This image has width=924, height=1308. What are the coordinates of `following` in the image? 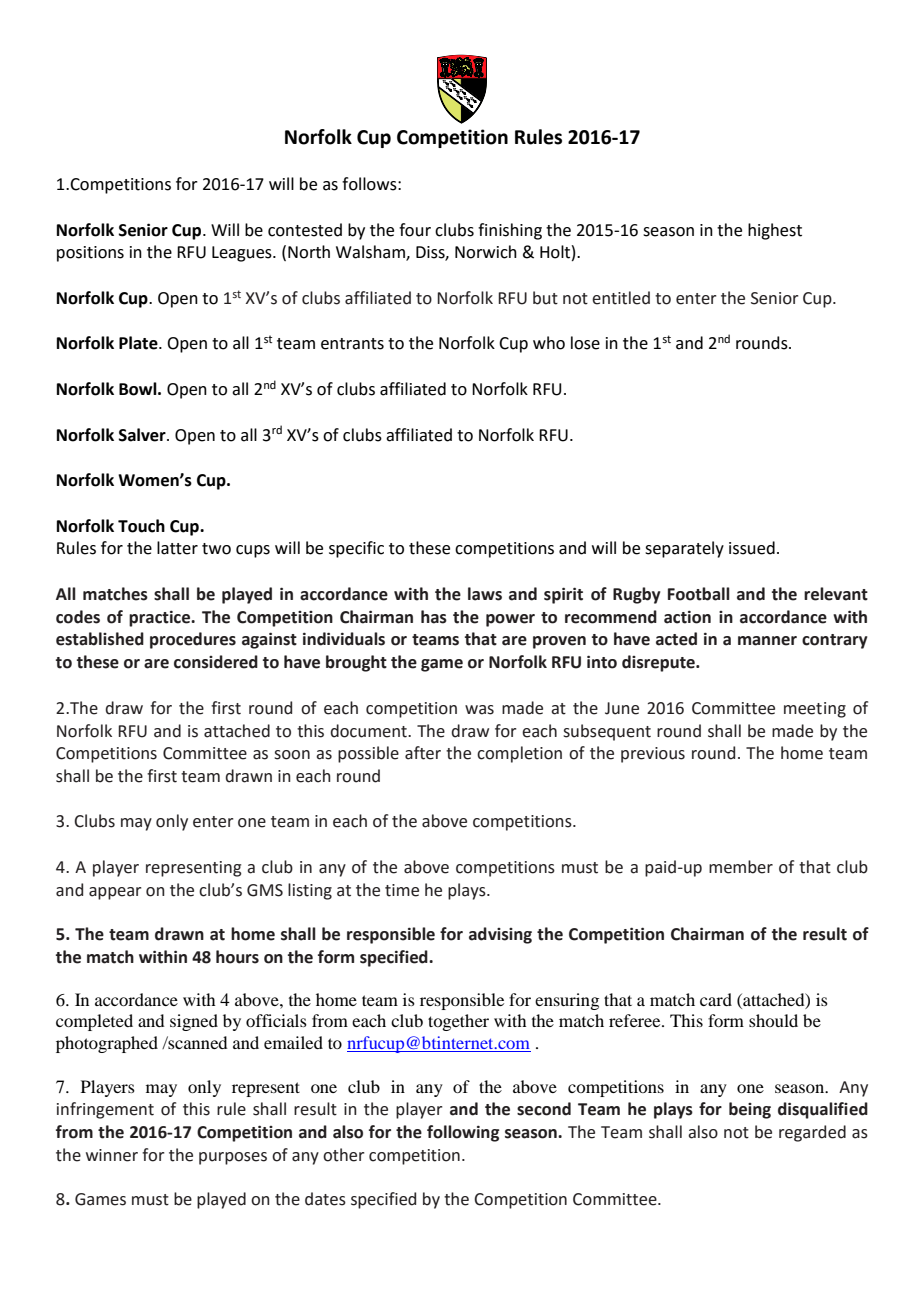 It's located at (463, 1133).
